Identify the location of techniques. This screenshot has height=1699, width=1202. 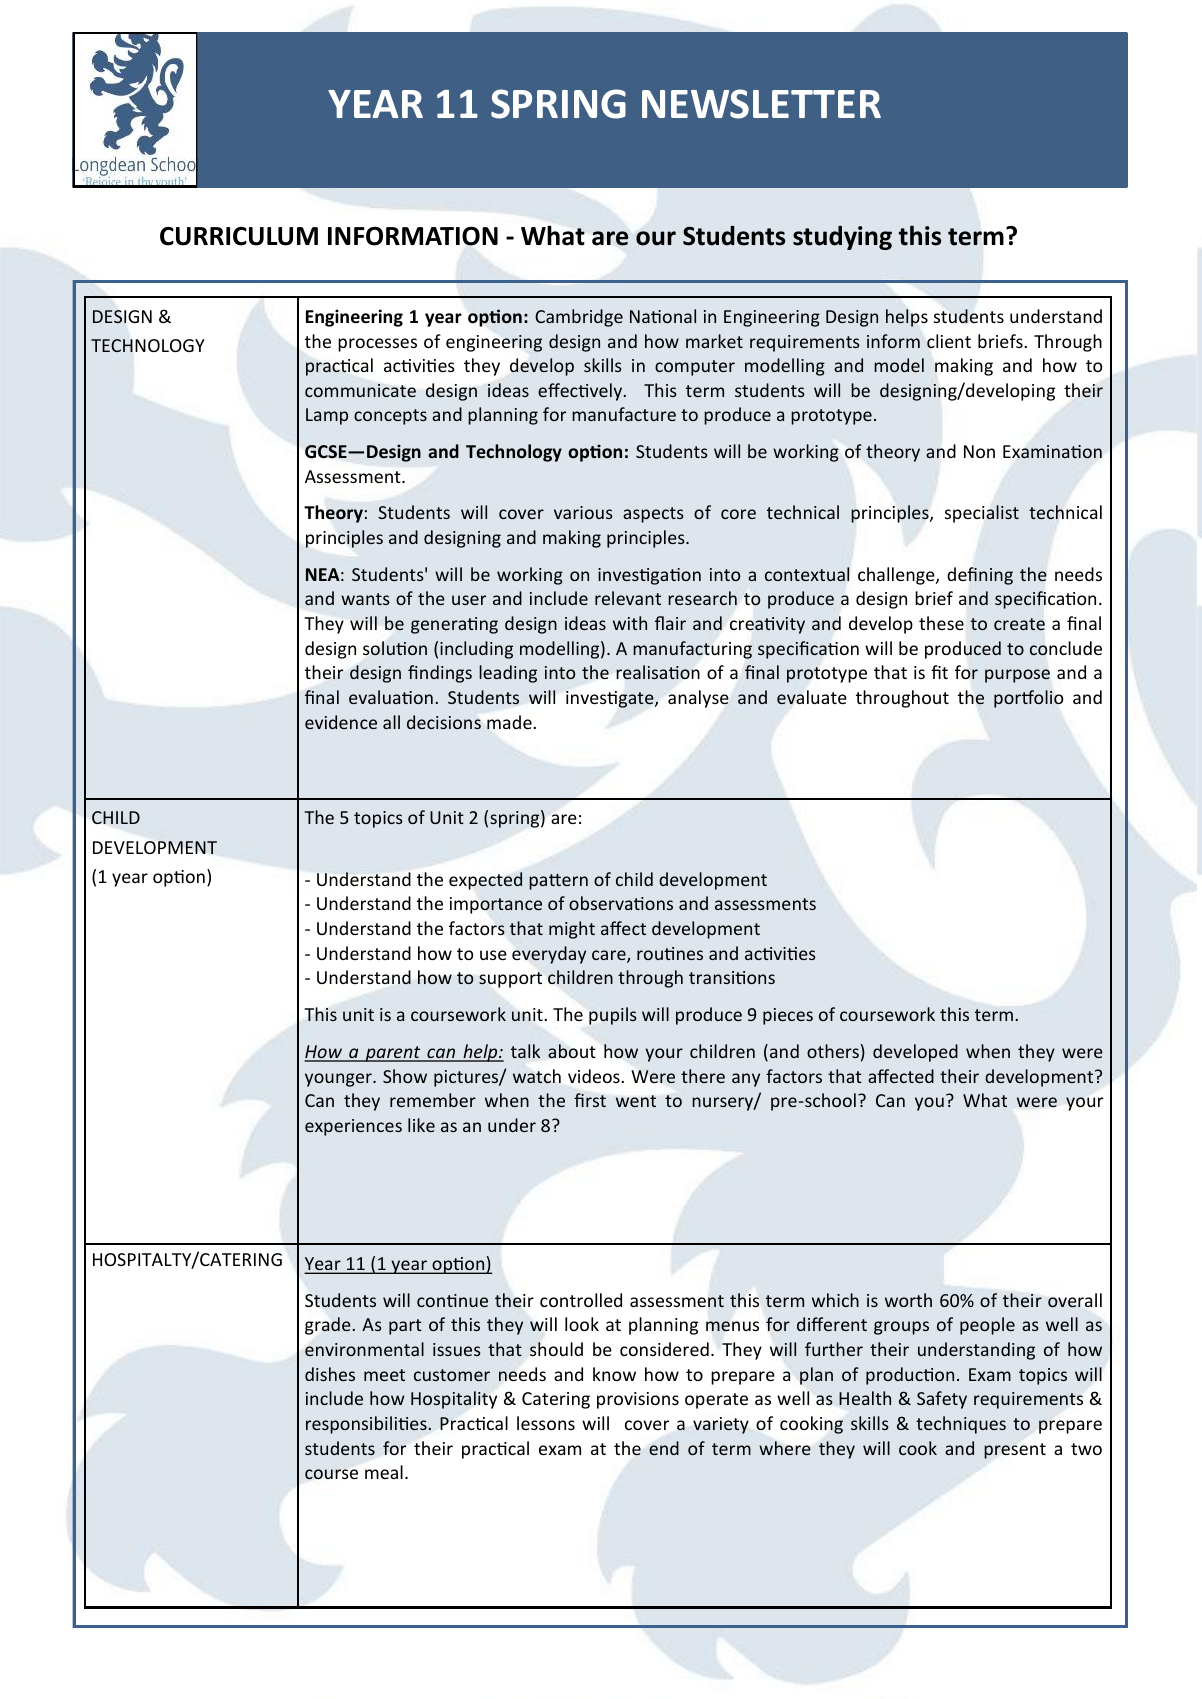
(961, 1425).
